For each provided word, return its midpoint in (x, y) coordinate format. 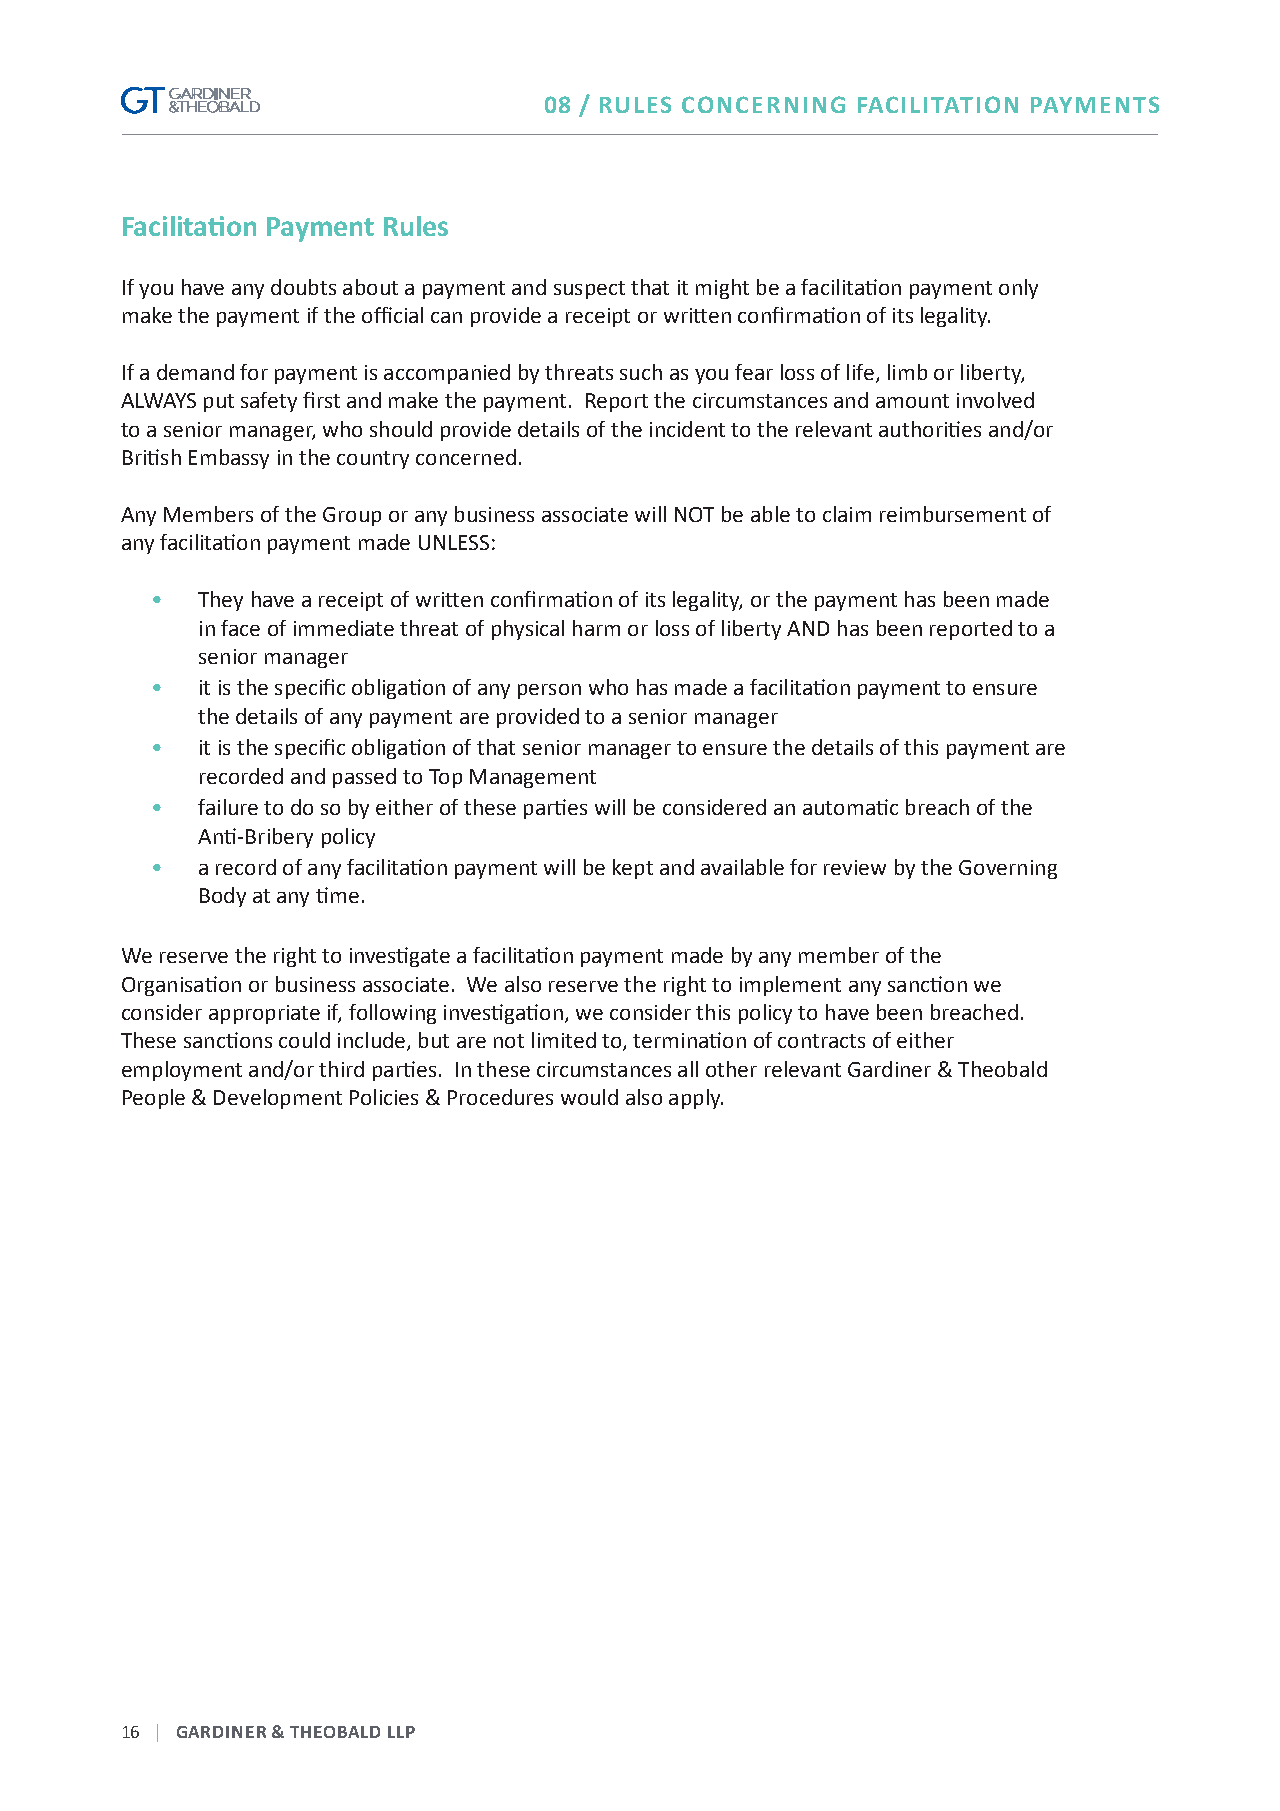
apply (696, 1099)
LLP (401, 1732)
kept (633, 869)
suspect (589, 290)
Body (223, 897)
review (855, 867)
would (589, 1097)
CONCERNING (763, 104)
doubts (303, 287)
